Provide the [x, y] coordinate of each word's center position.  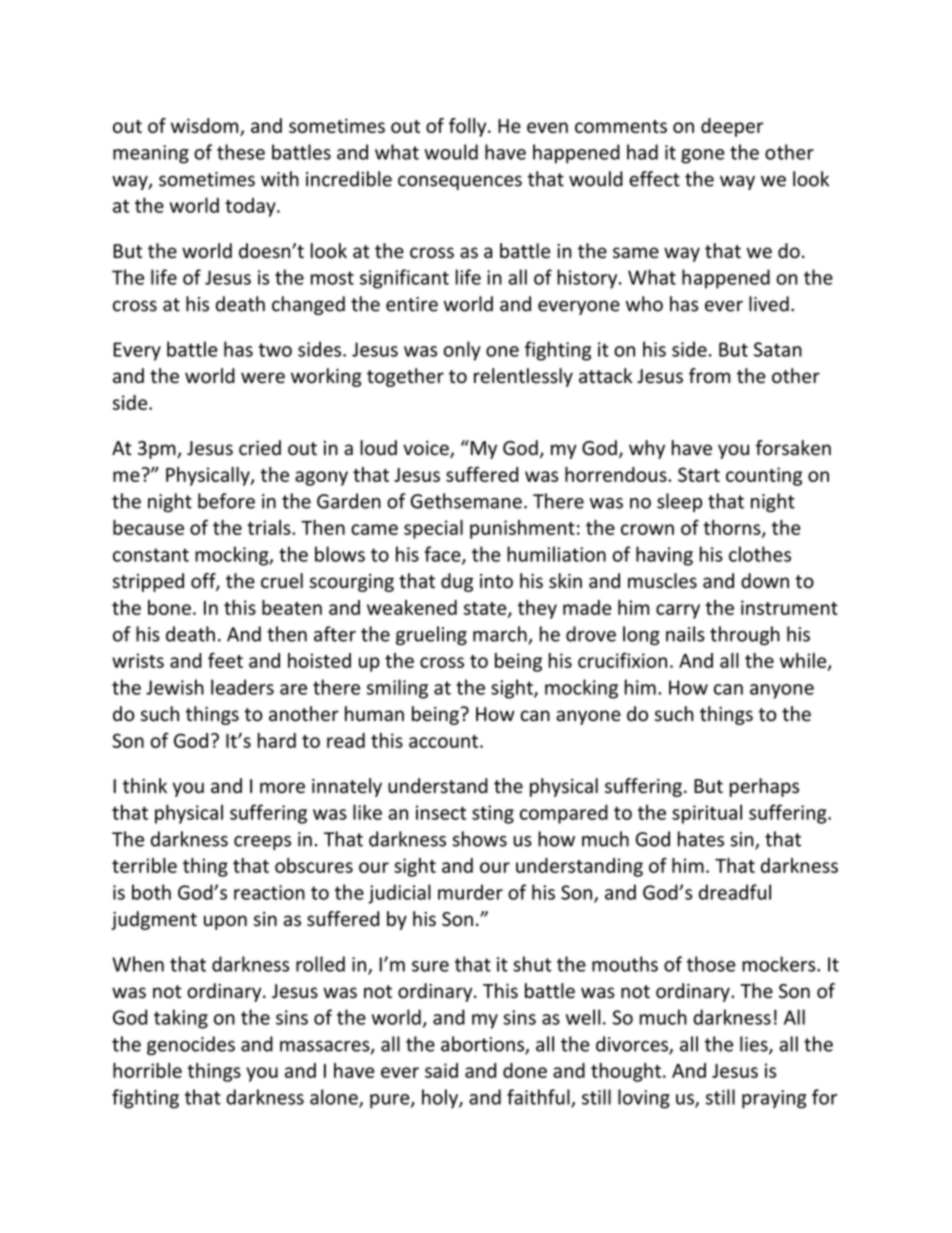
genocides [191, 1045]
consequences [460, 182]
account [443, 741]
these [241, 152]
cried [260, 448]
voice [427, 449]
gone [703, 156]
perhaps [764, 787]
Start [699, 474]
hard [277, 740]
